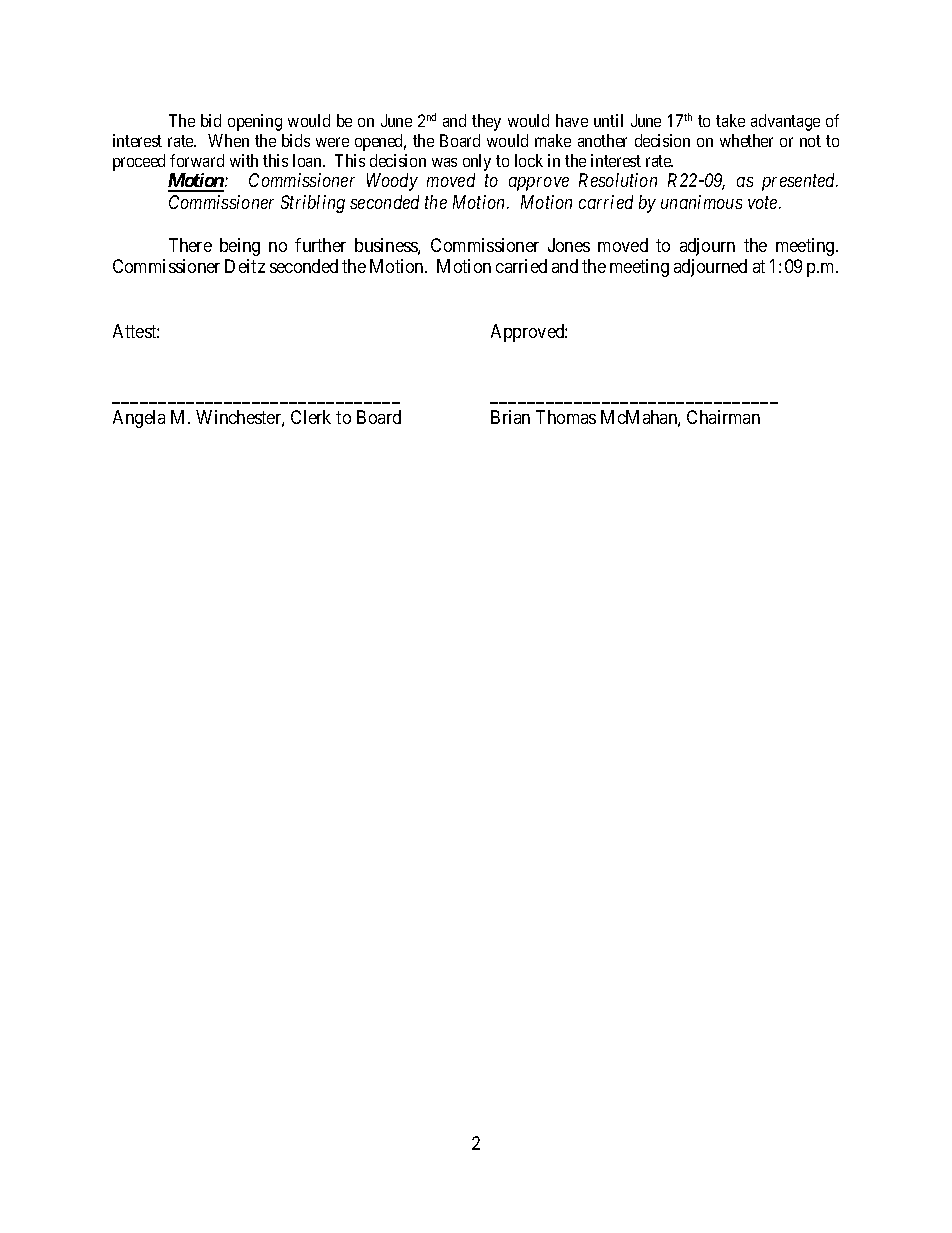 Image resolution: width=952 pixels, height=1233 pixels. What do you see at coordinates (730, 120) in the document?
I see `take` at bounding box center [730, 120].
